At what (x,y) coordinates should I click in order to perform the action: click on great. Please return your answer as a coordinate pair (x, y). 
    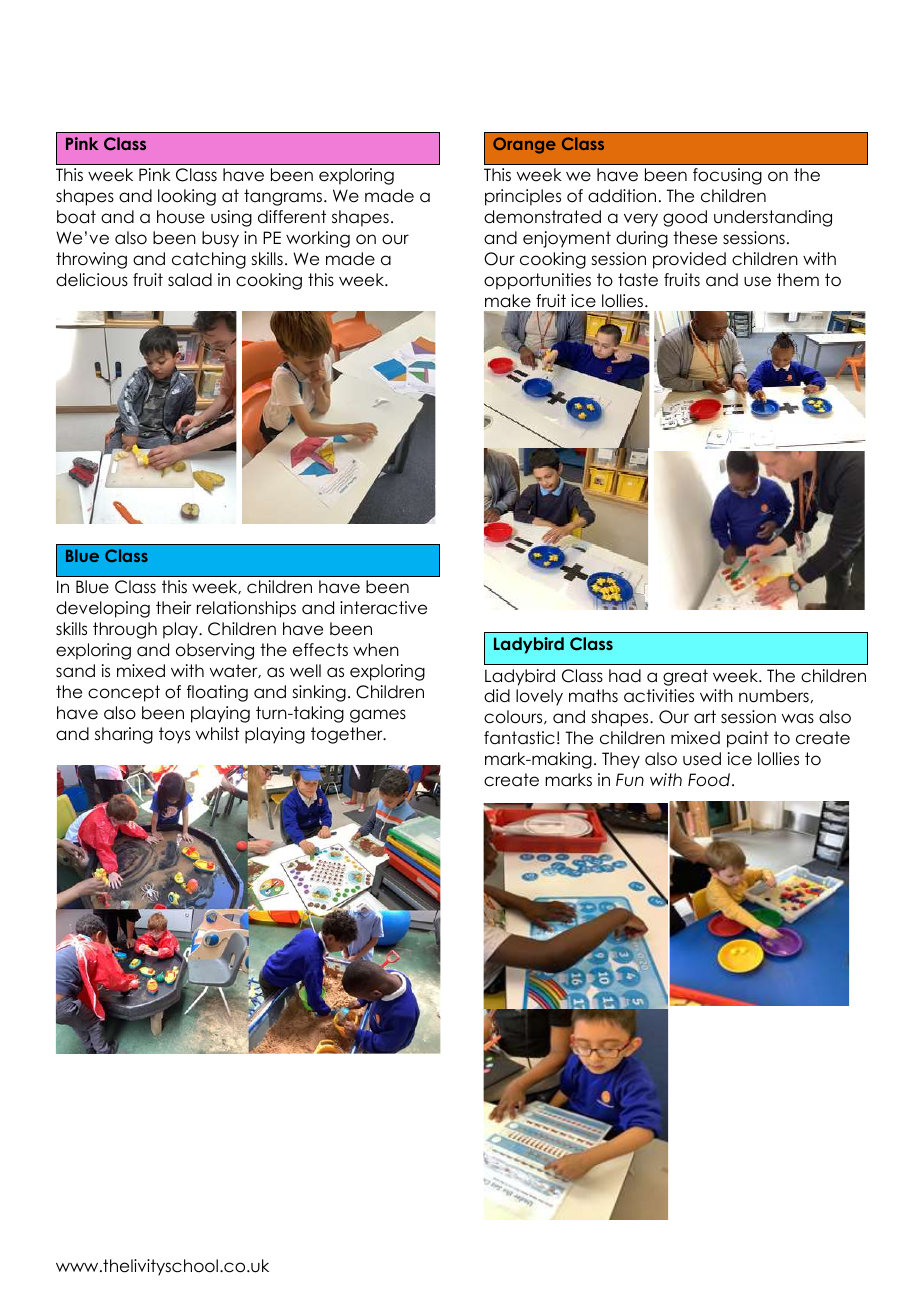
    Looking at the image, I should click on (685, 677).
